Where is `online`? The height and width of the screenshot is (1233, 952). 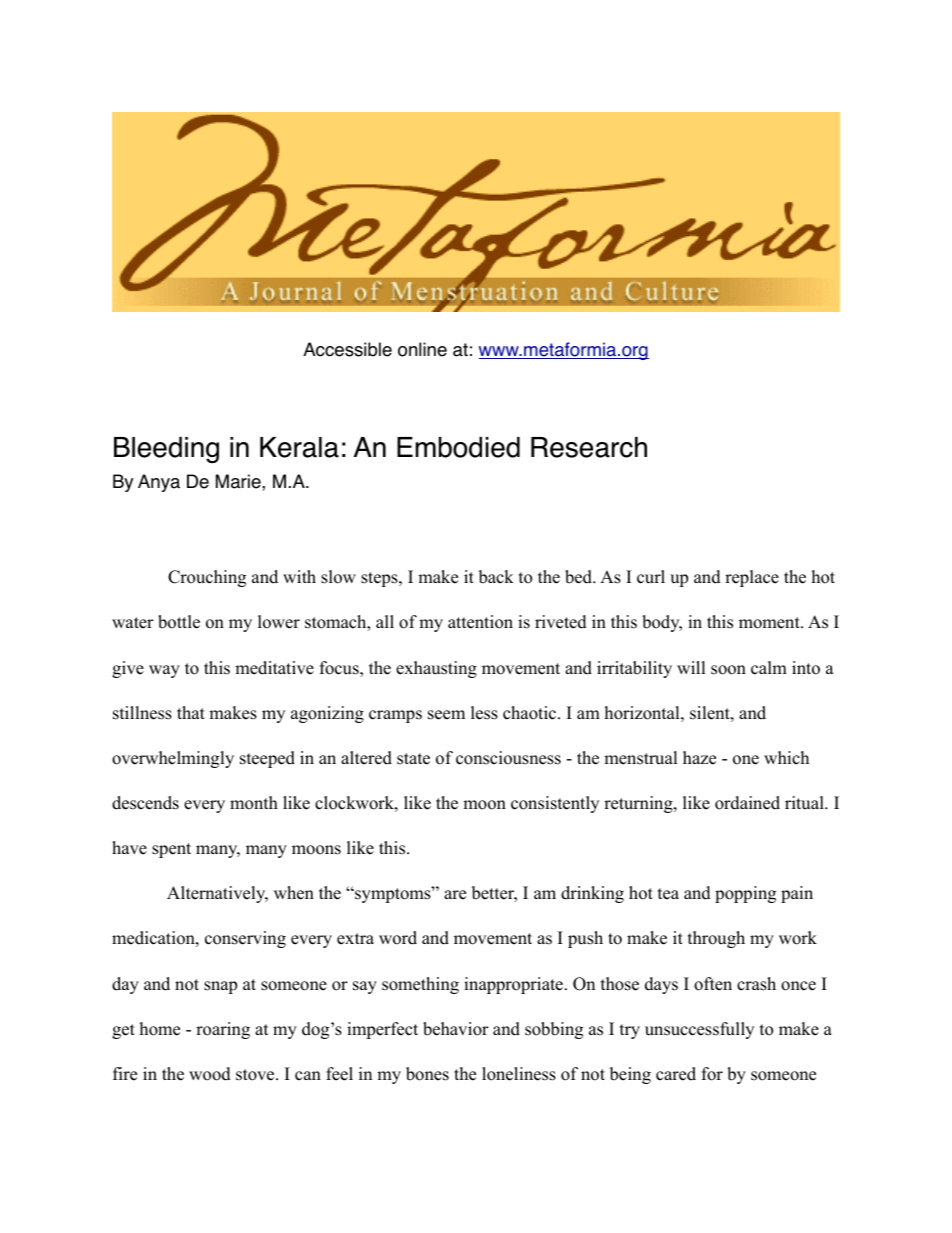 online is located at coordinates (422, 349).
